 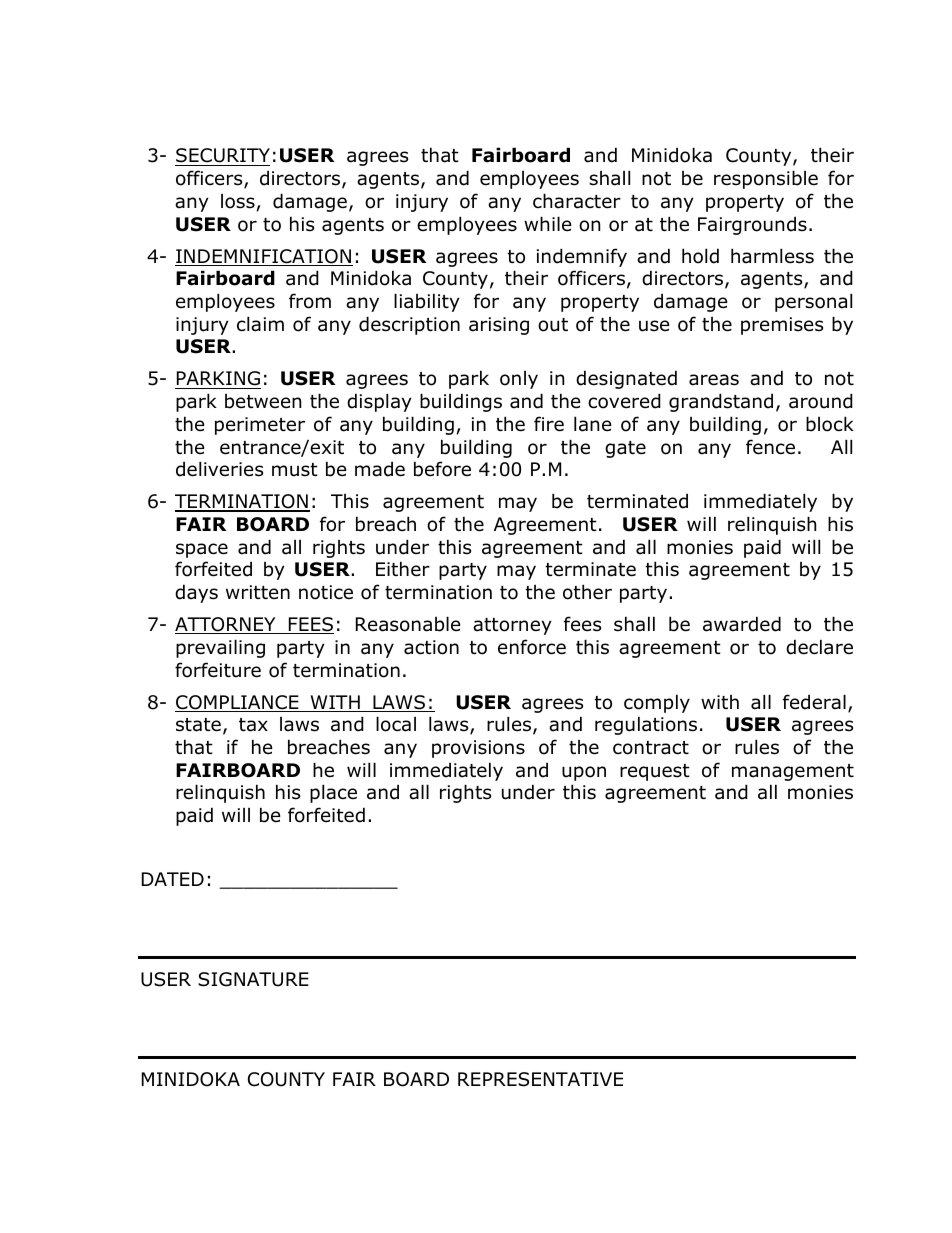 What do you see at coordinates (548, 224) in the page?
I see `while` at bounding box center [548, 224].
